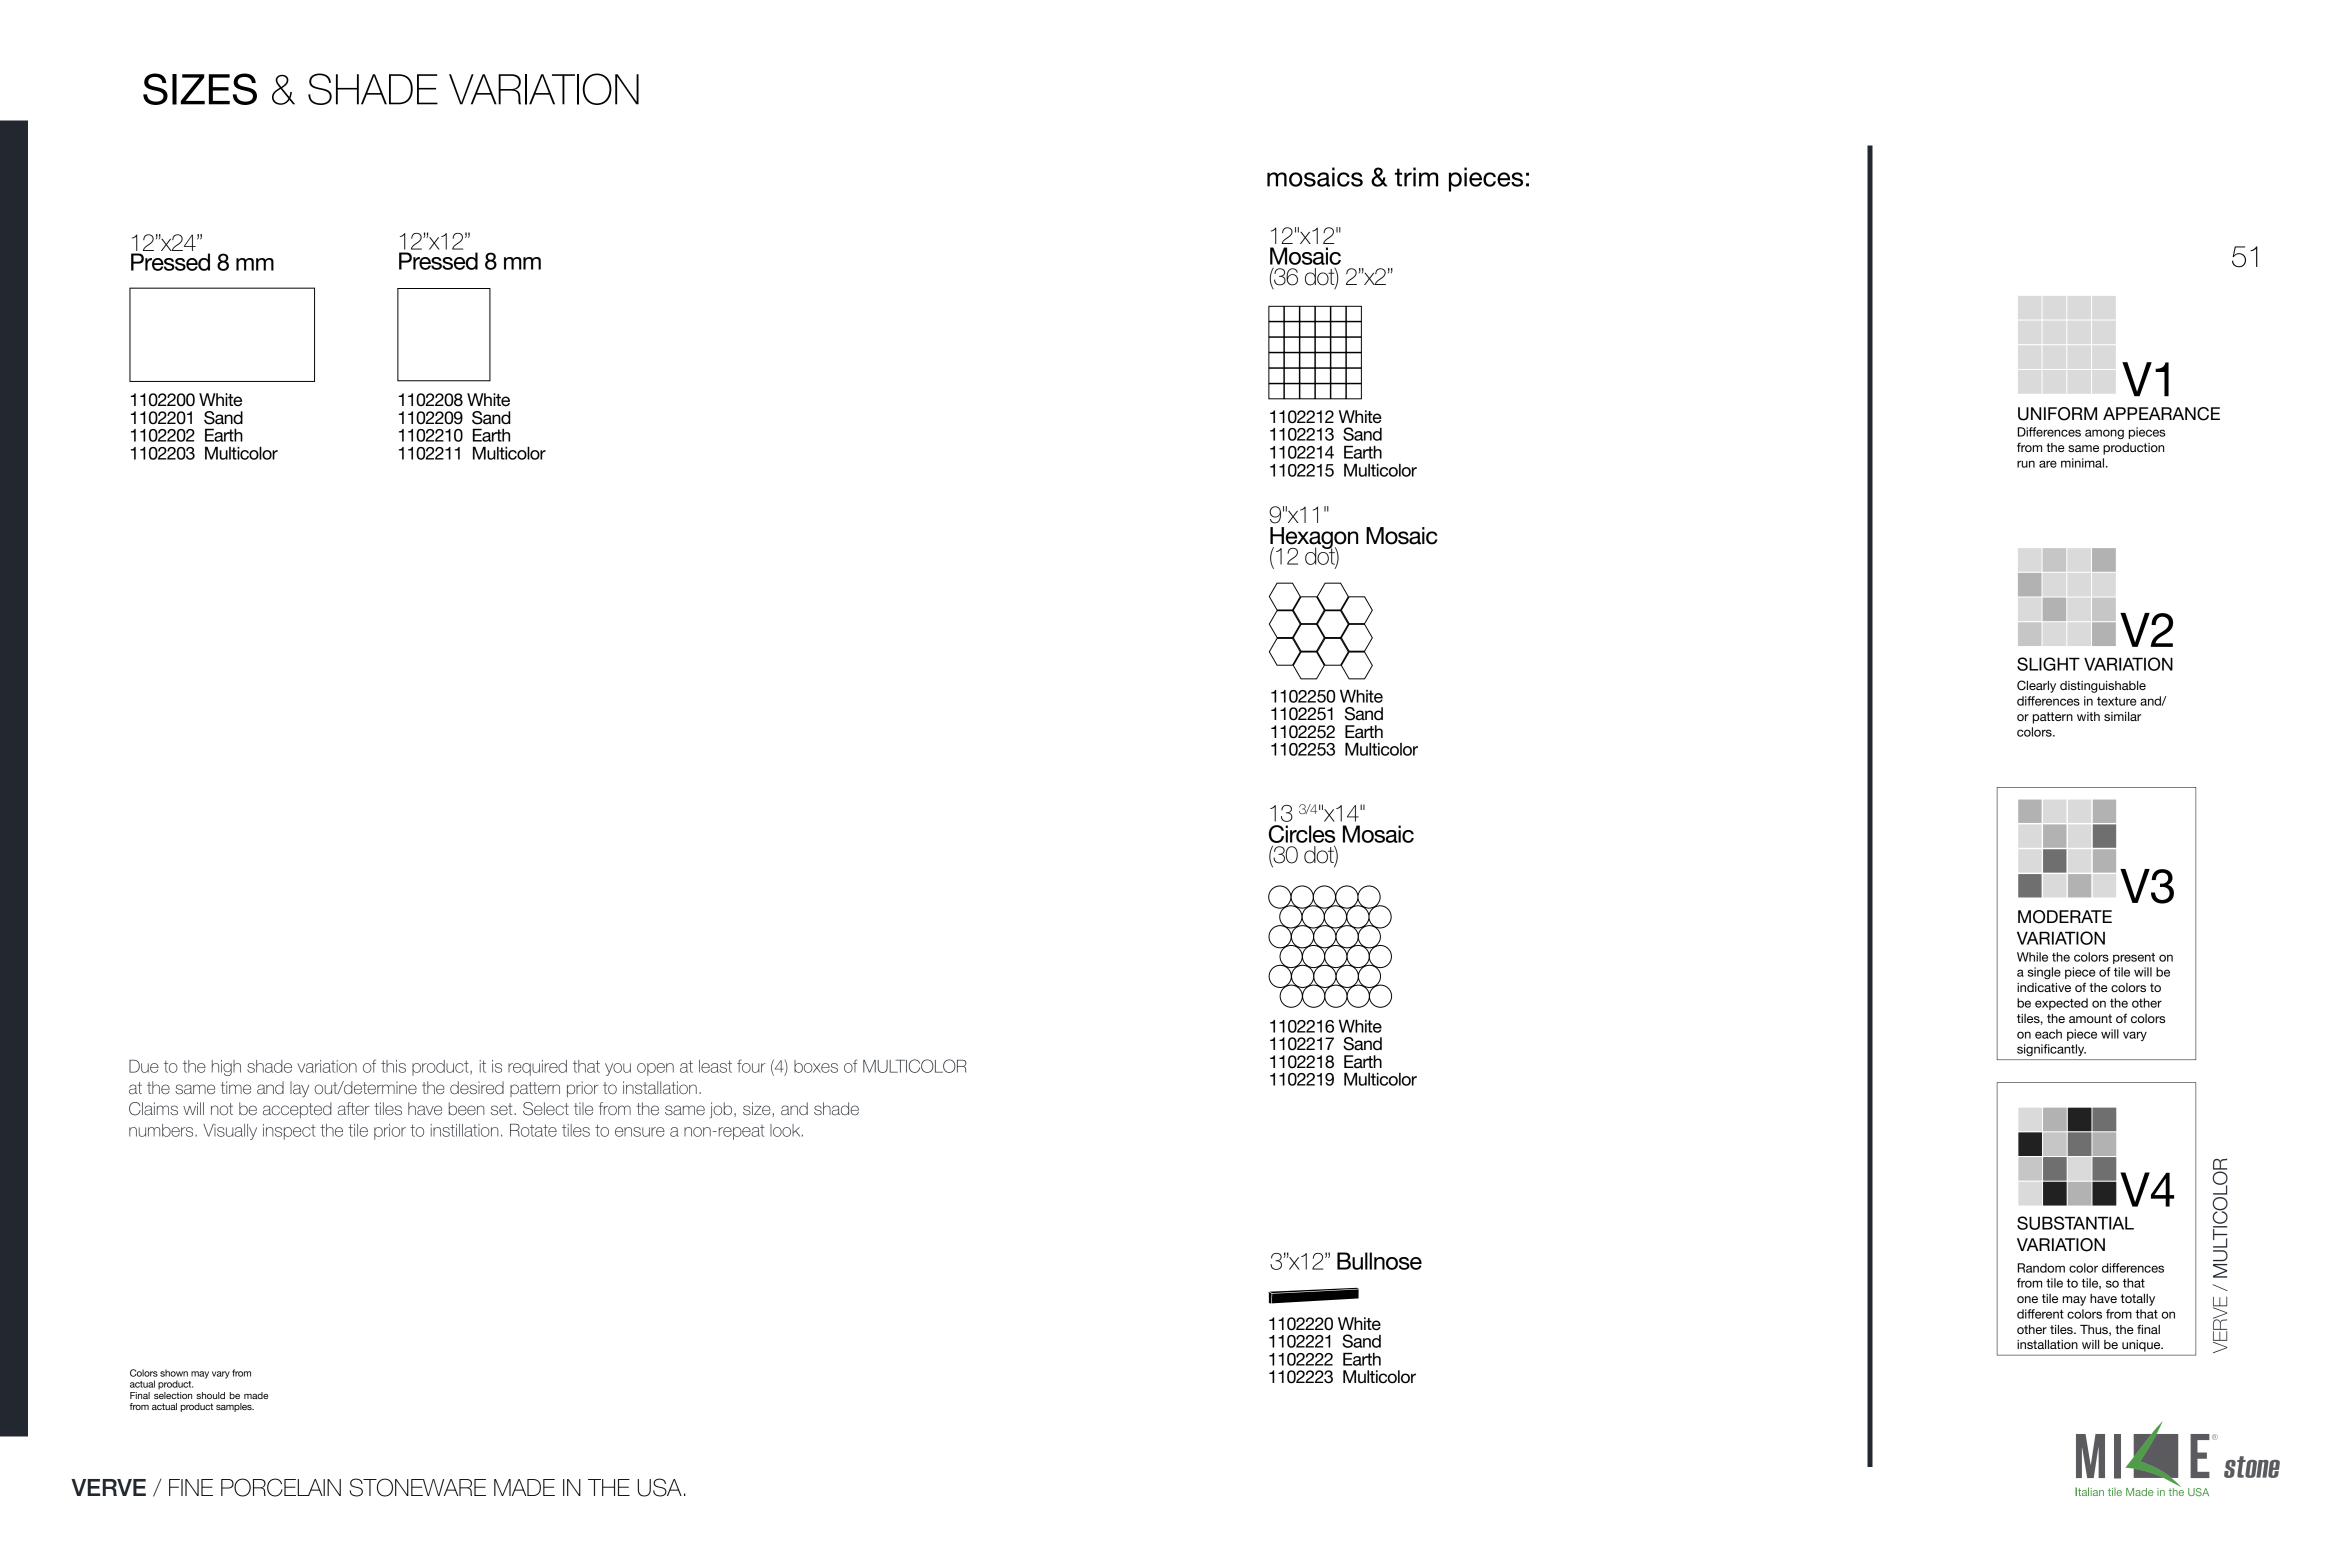 The height and width of the page is (1567, 2351). I want to click on Circles, so click(1302, 834).
